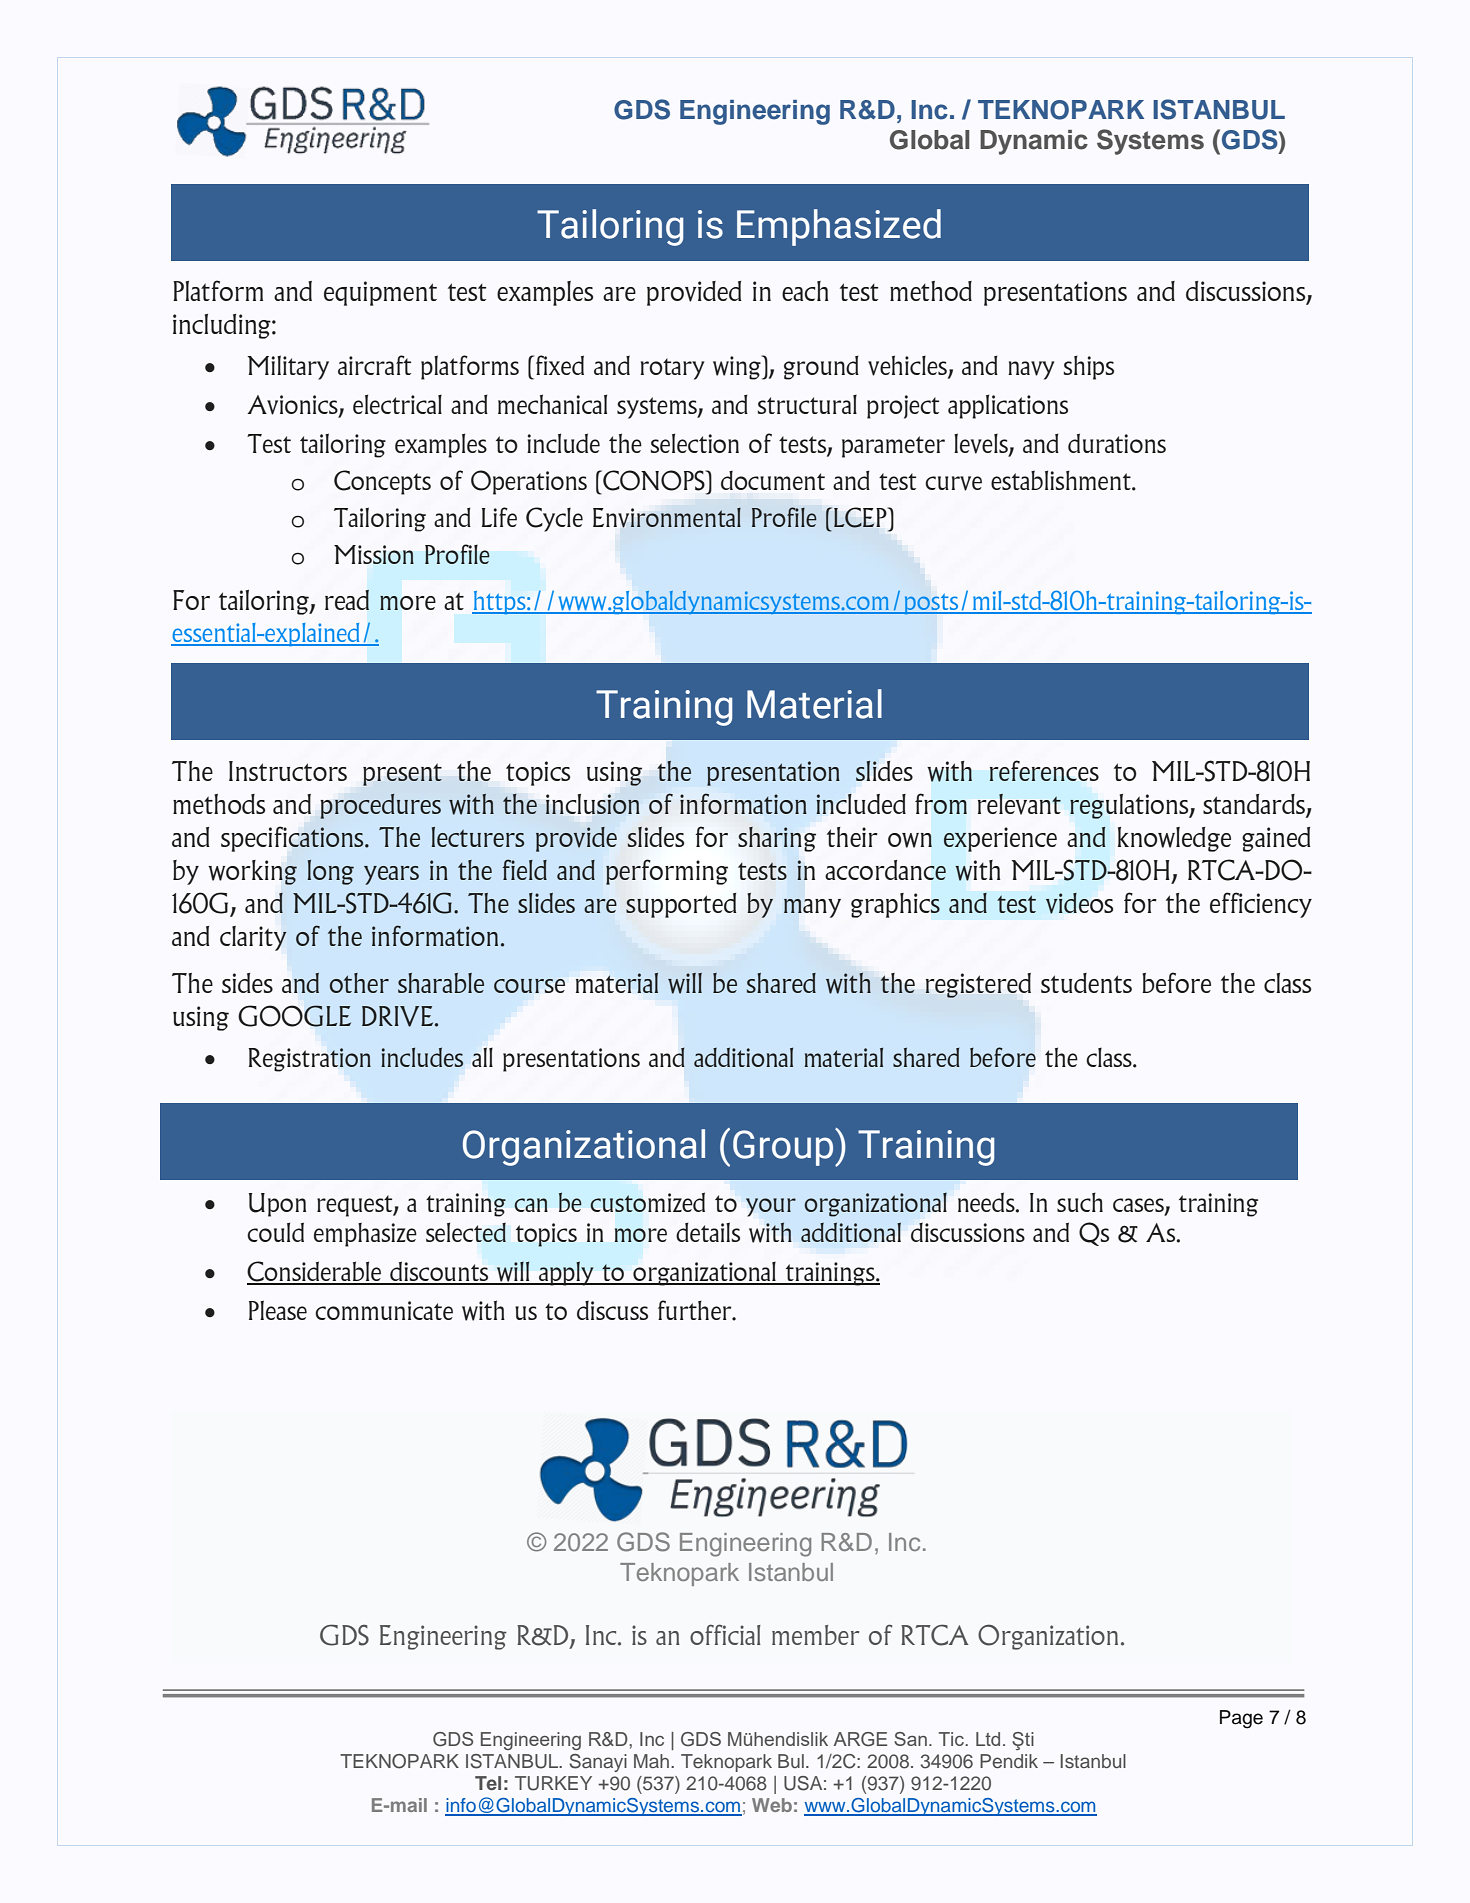 This screenshot has width=1470, height=1903. What do you see at coordinates (488, 1783) in the screenshot?
I see `Tel` at bounding box center [488, 1783].
